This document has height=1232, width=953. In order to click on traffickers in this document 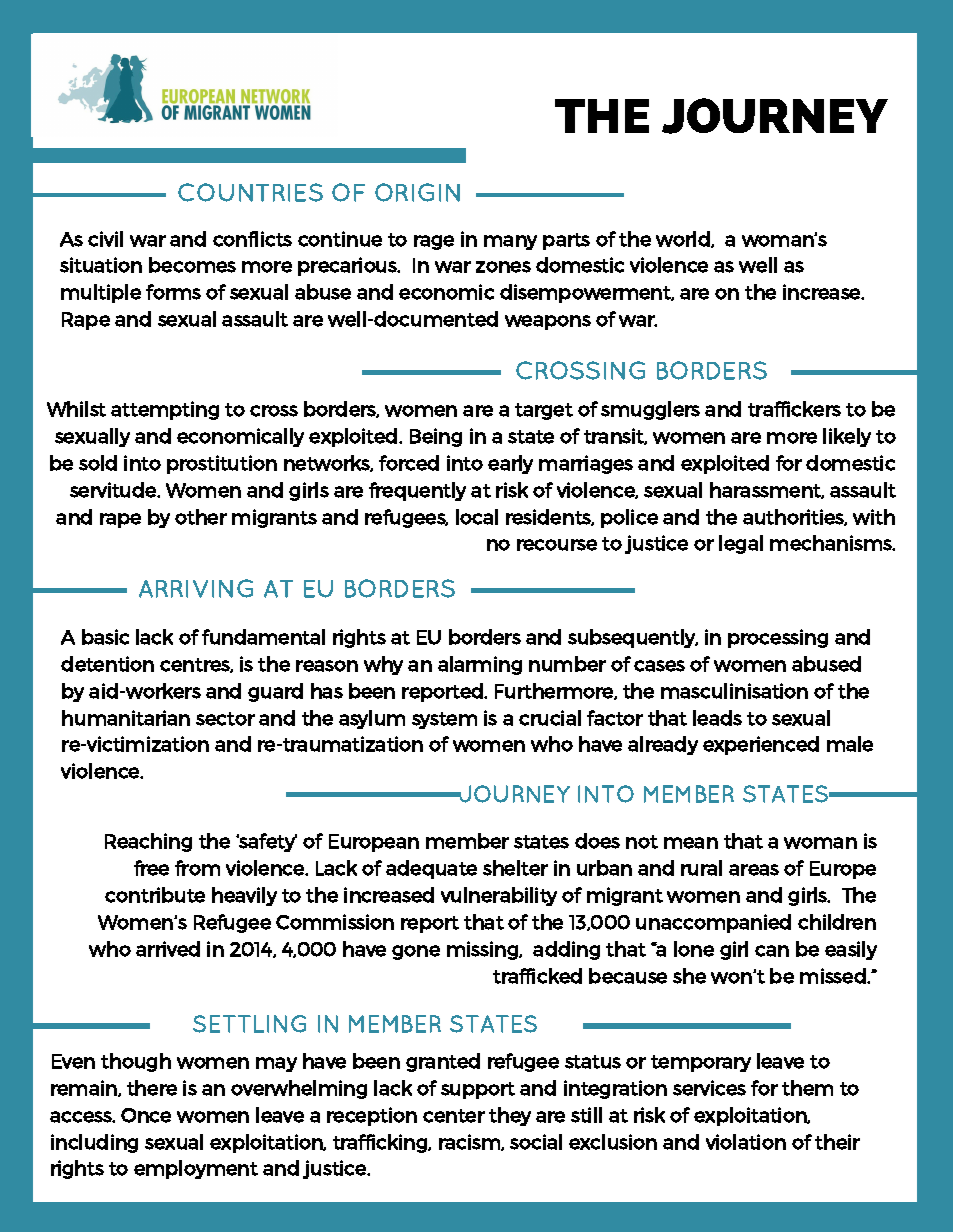, I will do `click(794, 409)`.
